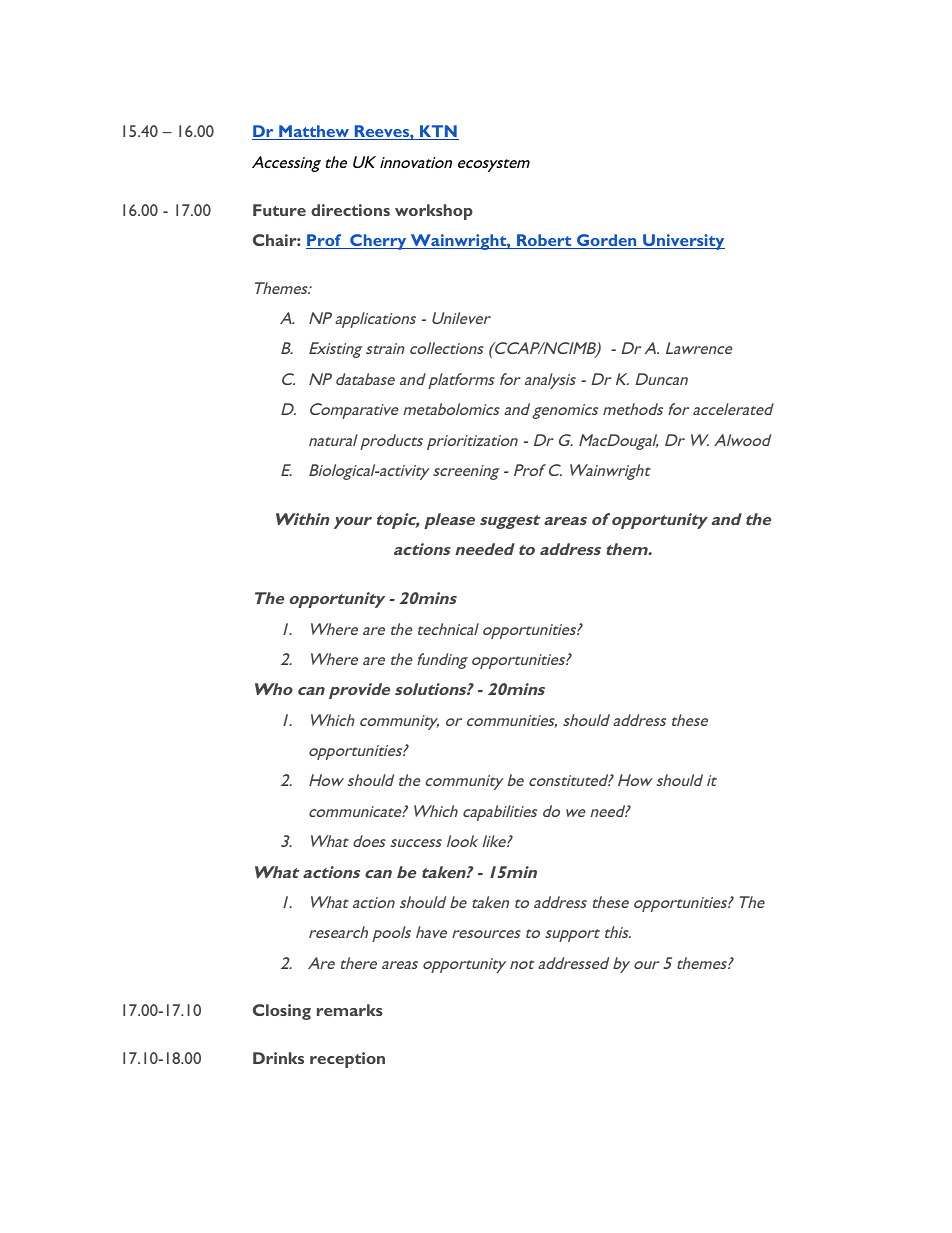  Describe the element at coordinates (350, 210) in the screenshot. I see `directions` at that location.
